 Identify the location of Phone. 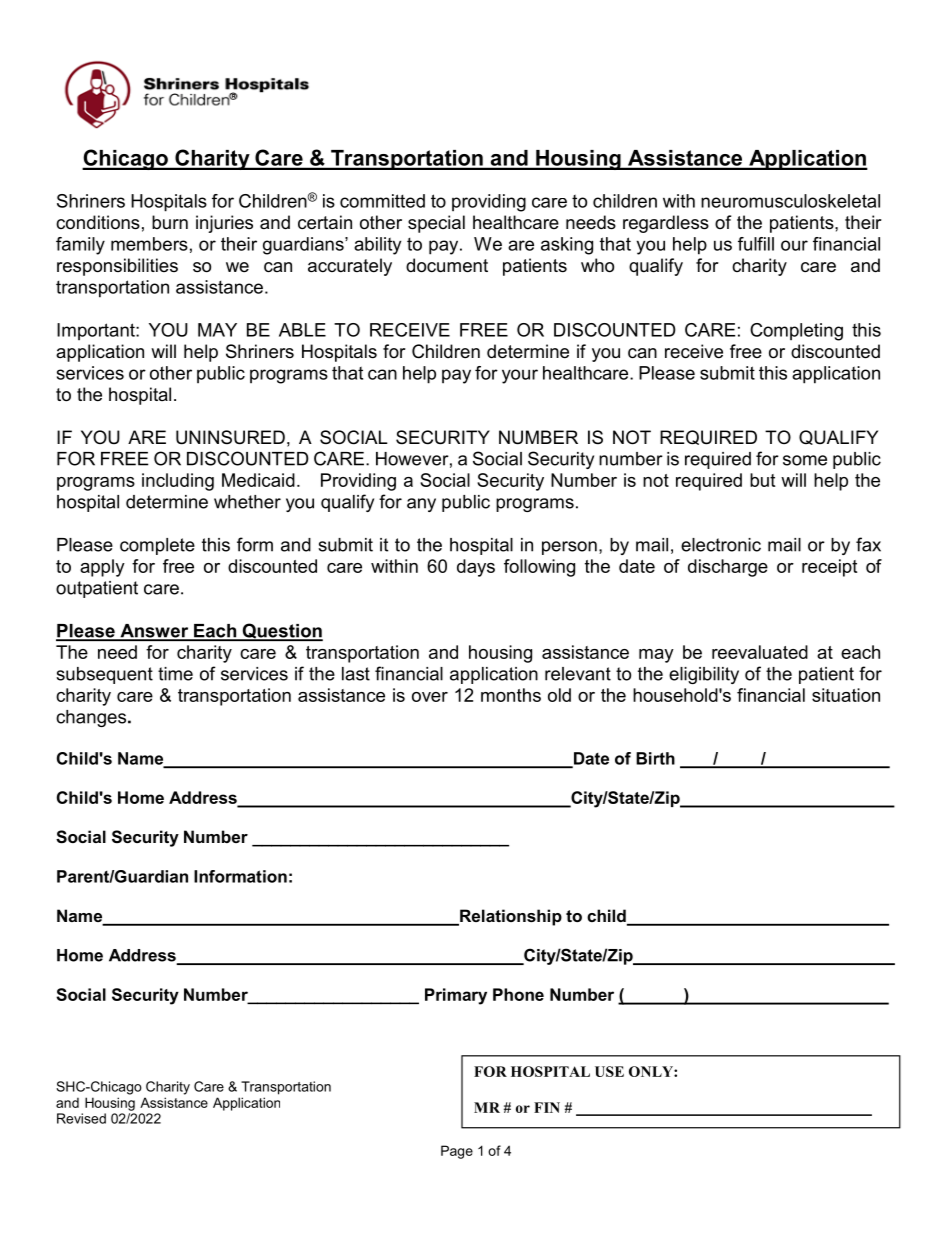
(518, 994).
